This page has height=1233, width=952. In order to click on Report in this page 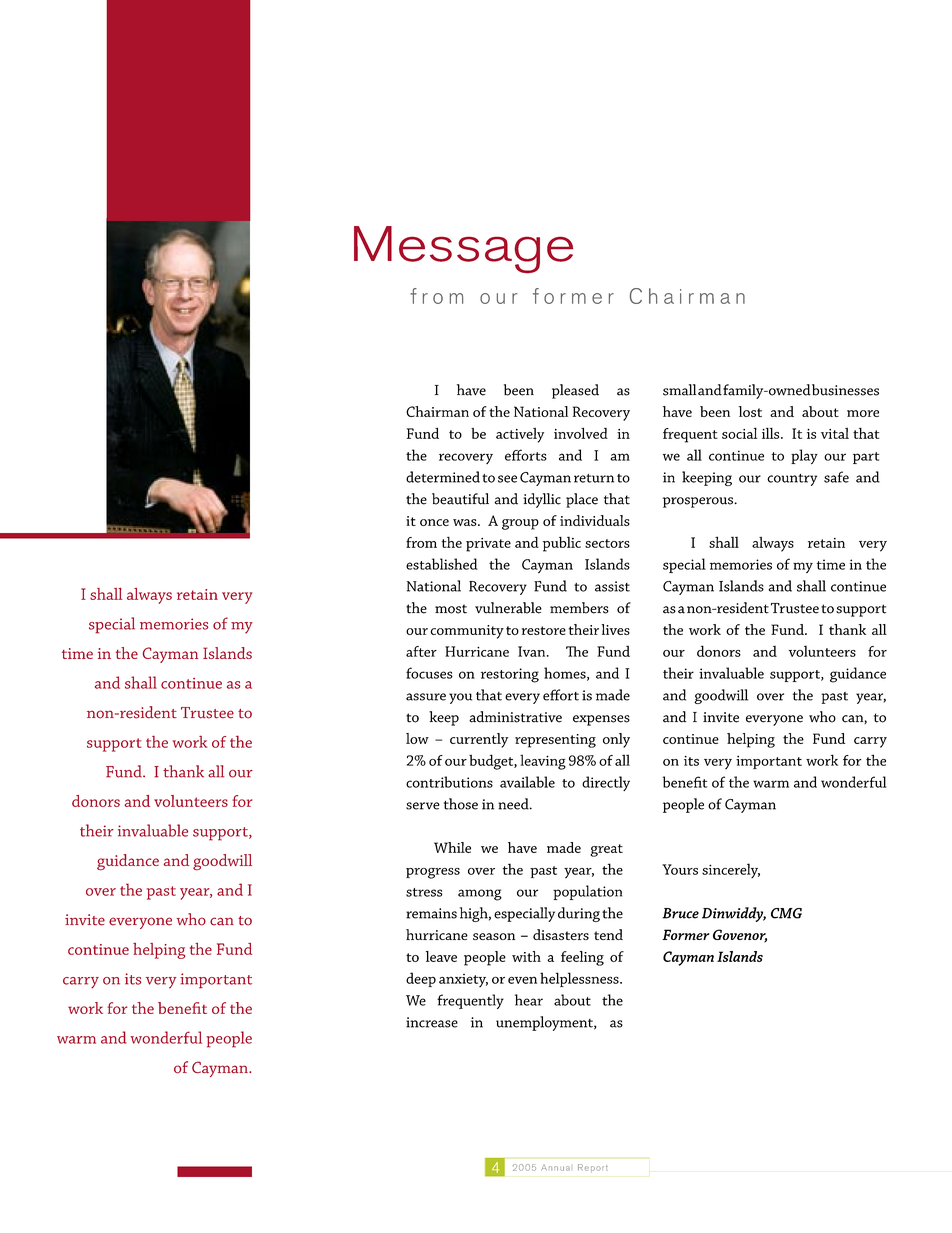, I will do `click(593, 1167)`.
